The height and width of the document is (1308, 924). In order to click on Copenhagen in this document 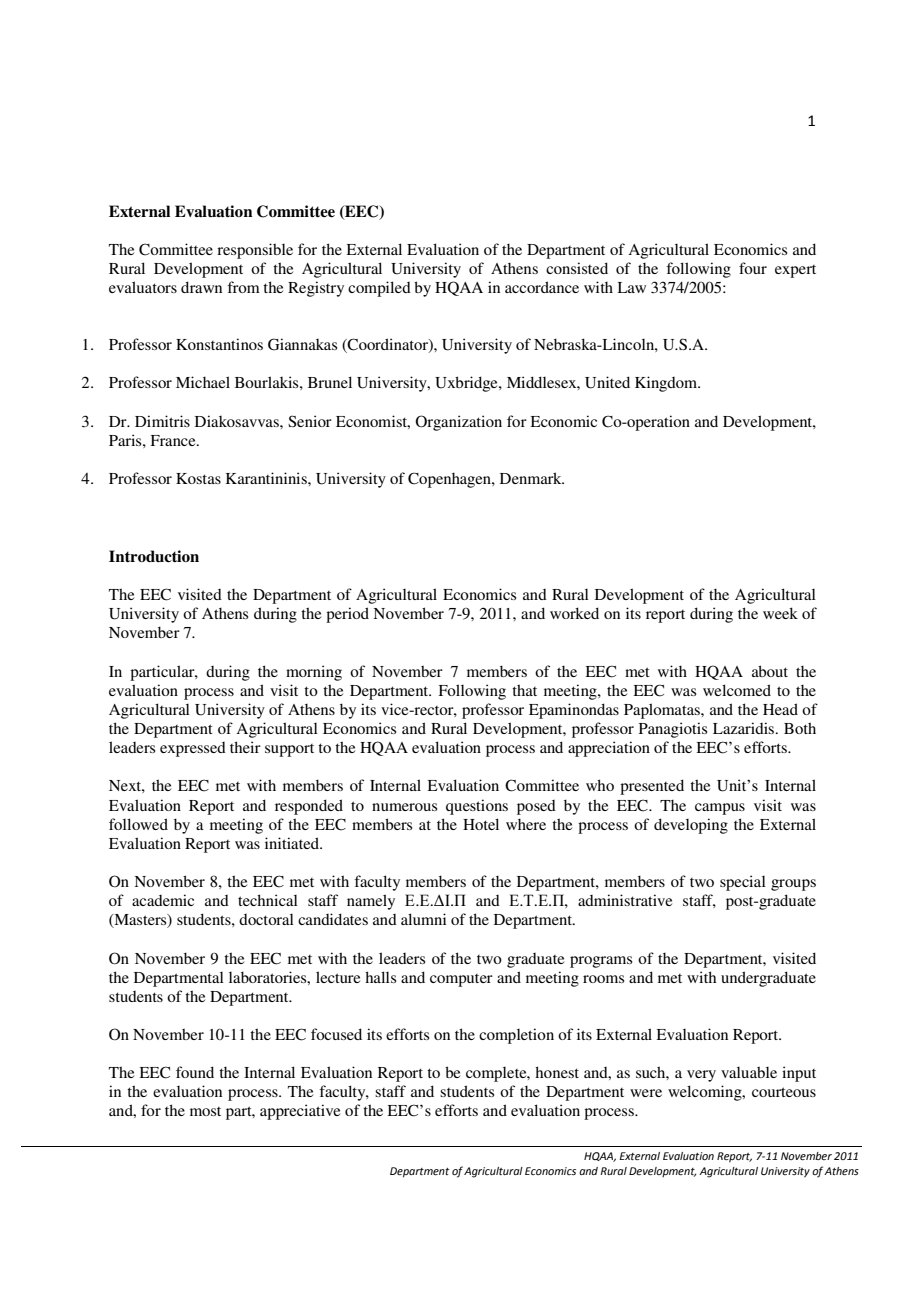, I will do `click(450, 480)`.
